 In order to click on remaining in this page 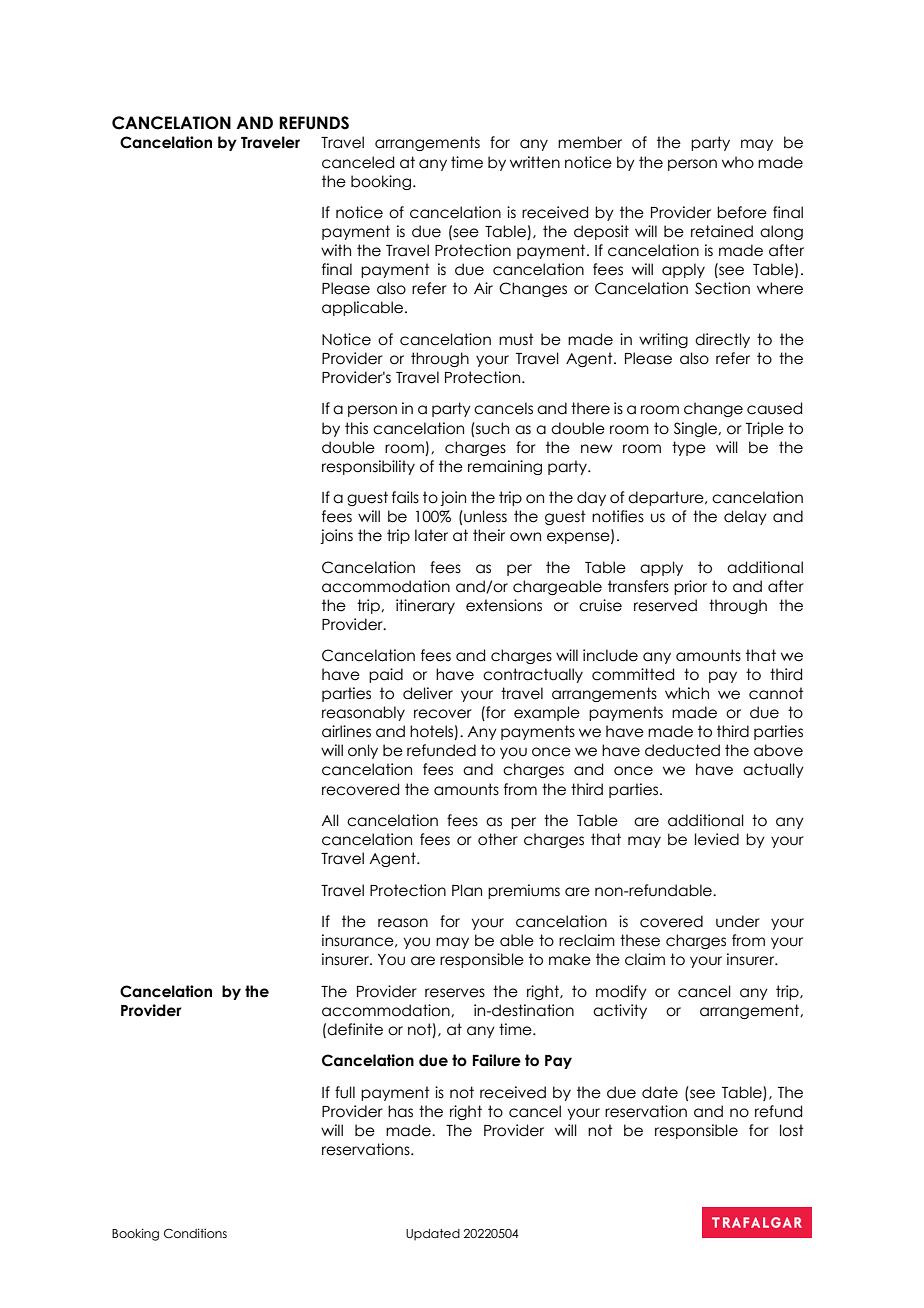, I will do `click(505, 467)`.
